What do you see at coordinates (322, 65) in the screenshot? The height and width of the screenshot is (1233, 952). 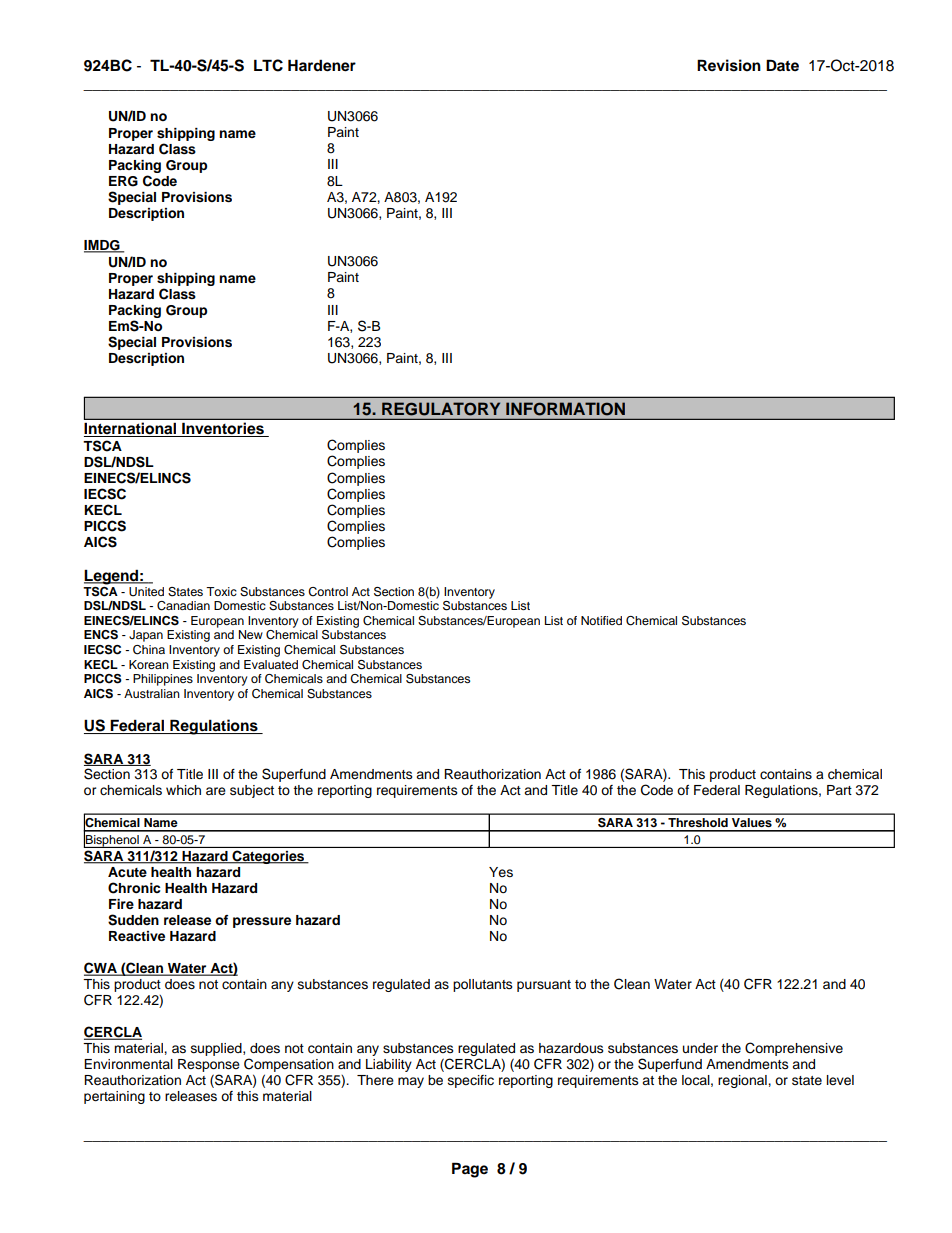 I see `Hardener` at bounding box center [322, 65].
